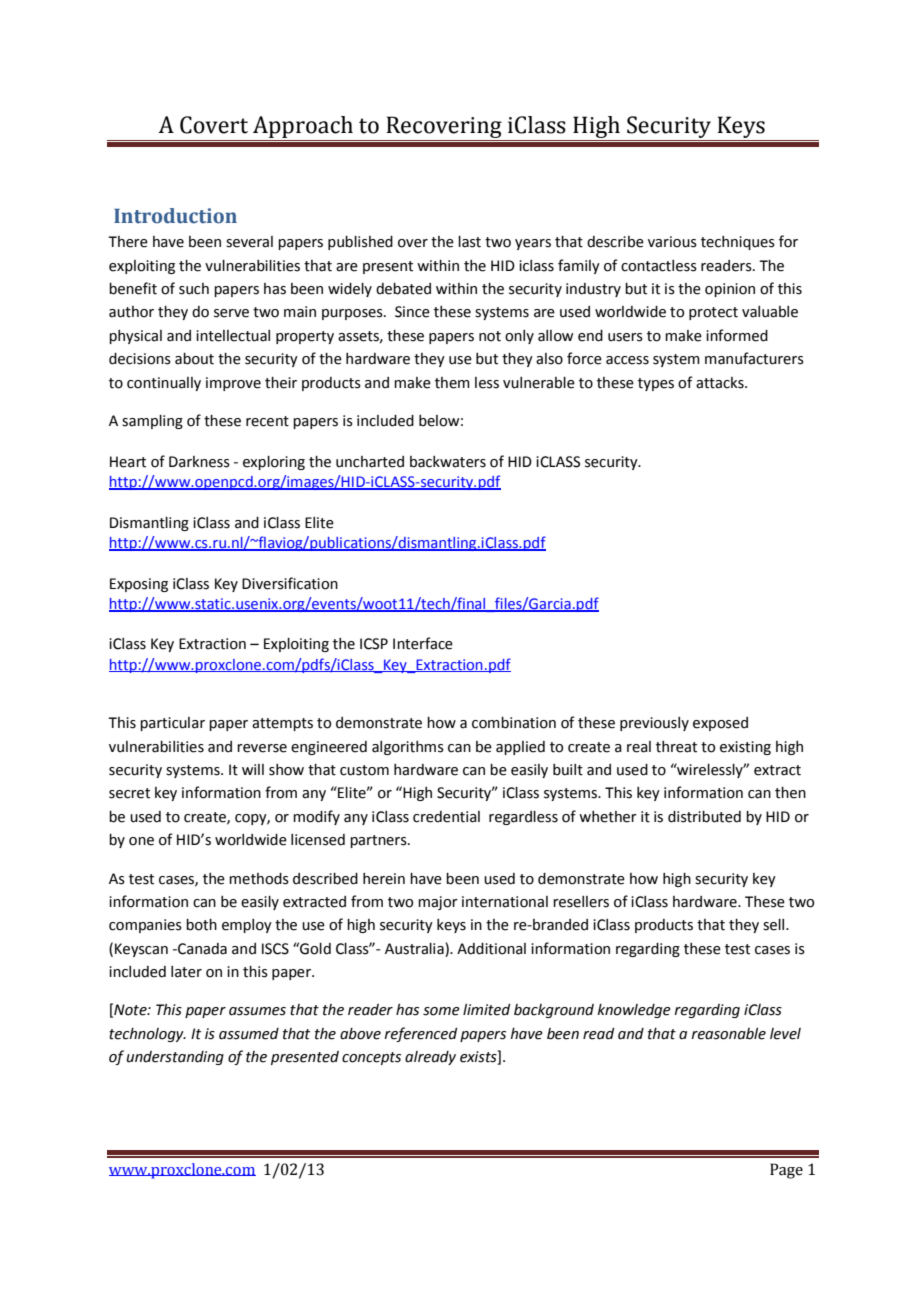 The height and width of the image is (1308, 924). I want to click on understanding, so click(175, 1058).
